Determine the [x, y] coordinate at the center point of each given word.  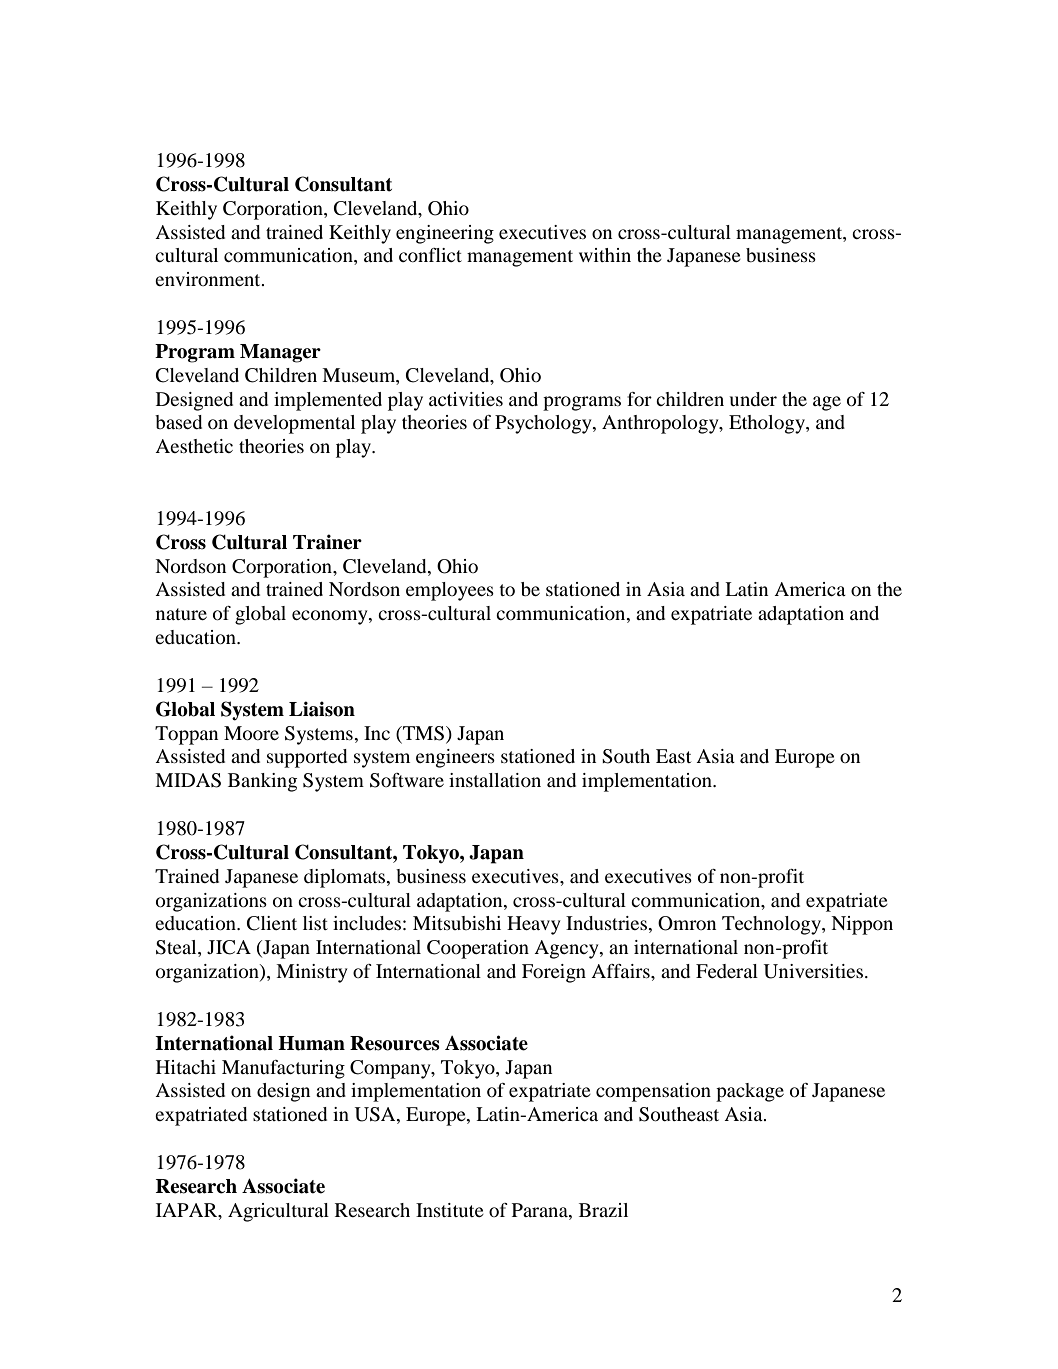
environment [209, 279]
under [753, 399]
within [605, 255]
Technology [772, 925]
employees [450, 591]
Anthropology [661, 424]
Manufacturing [283, 1069]
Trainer [327, 542]
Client [272, 923]
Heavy [534, 925]
